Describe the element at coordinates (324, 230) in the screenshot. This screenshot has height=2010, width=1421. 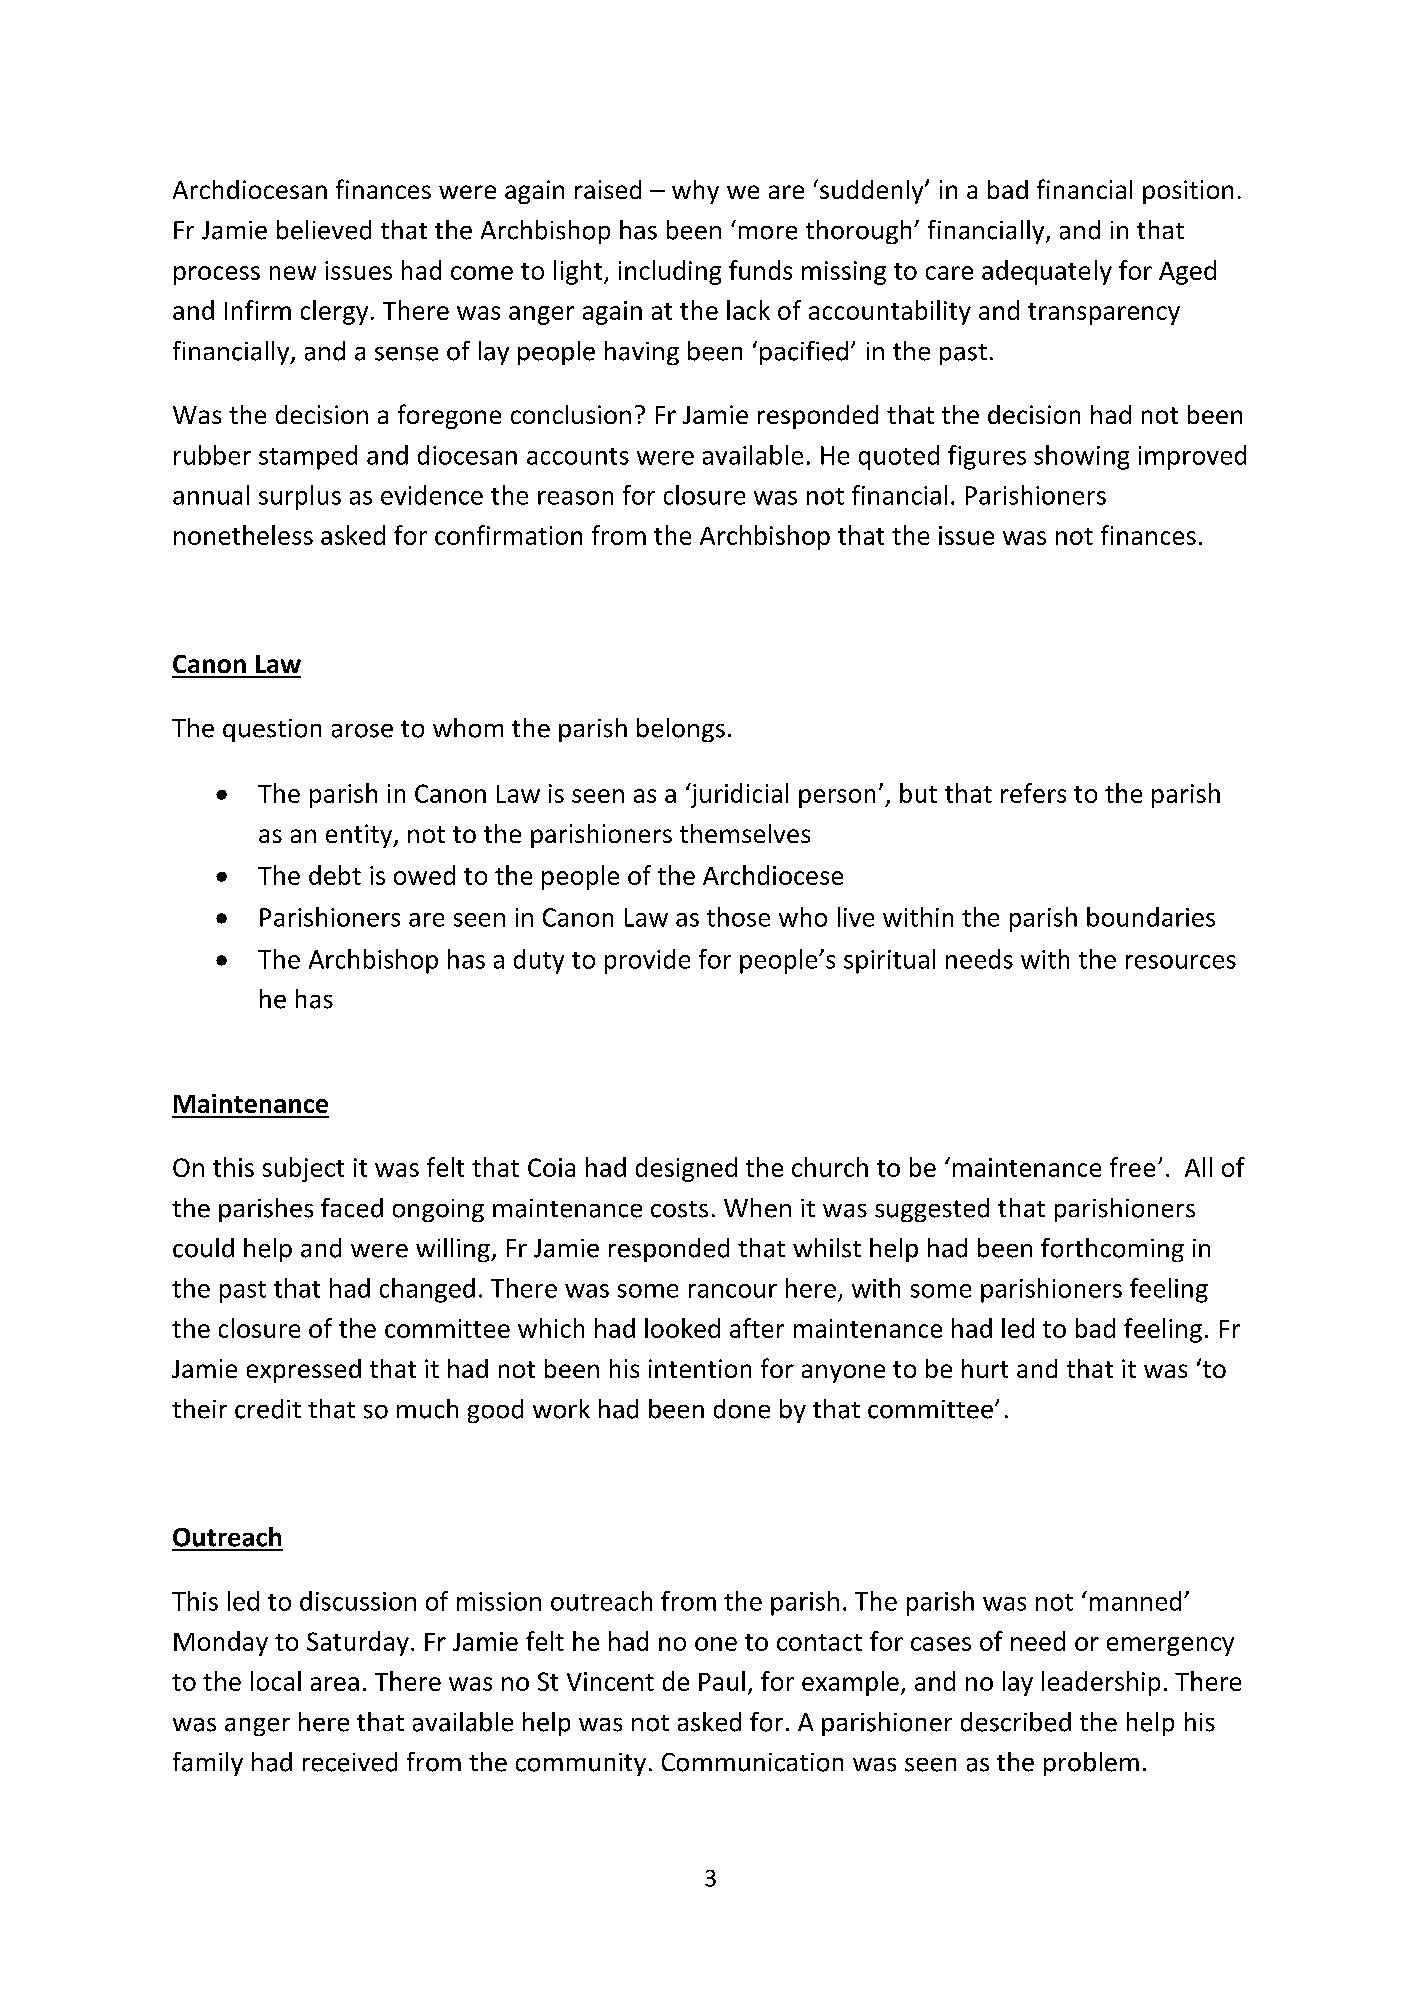
I see `believed` at that location.
